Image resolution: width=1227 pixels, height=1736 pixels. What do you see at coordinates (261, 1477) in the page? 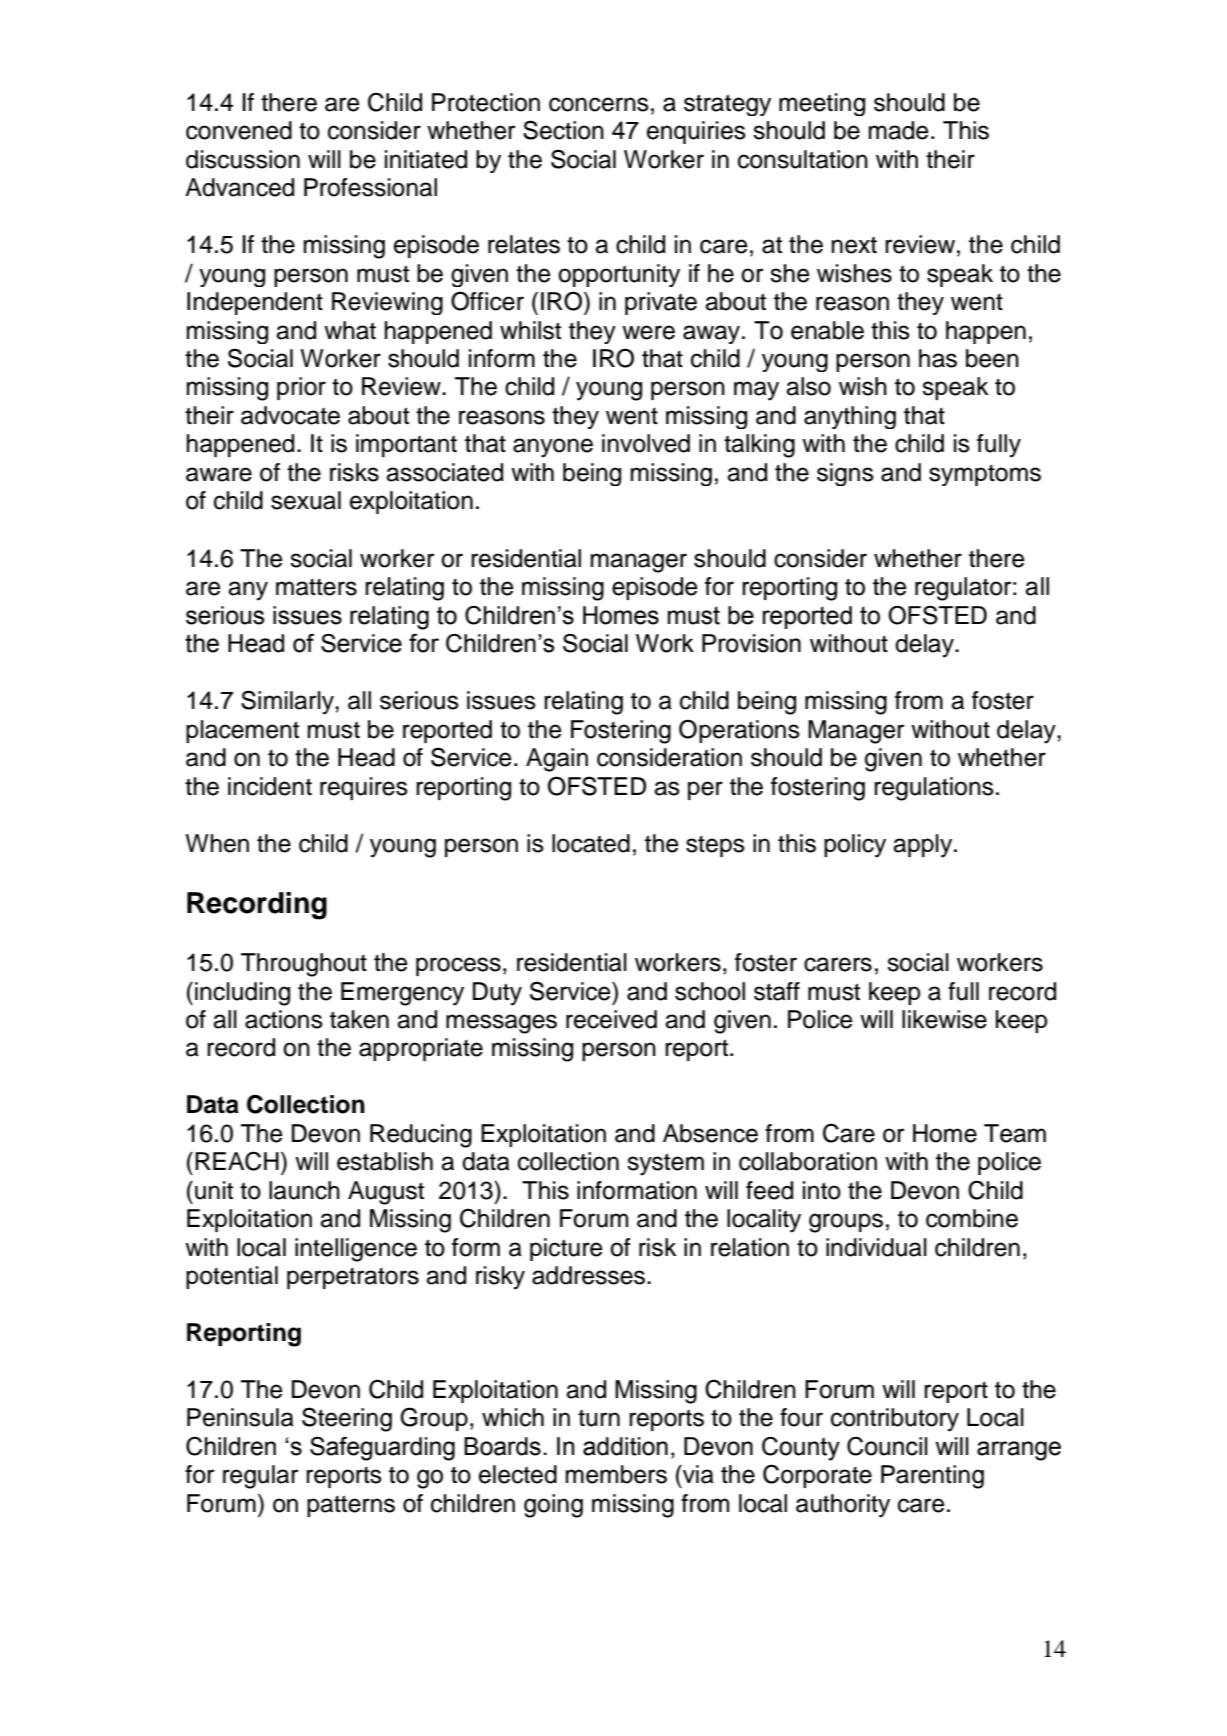
I see `regular` at bounding box center [261, 1477].
